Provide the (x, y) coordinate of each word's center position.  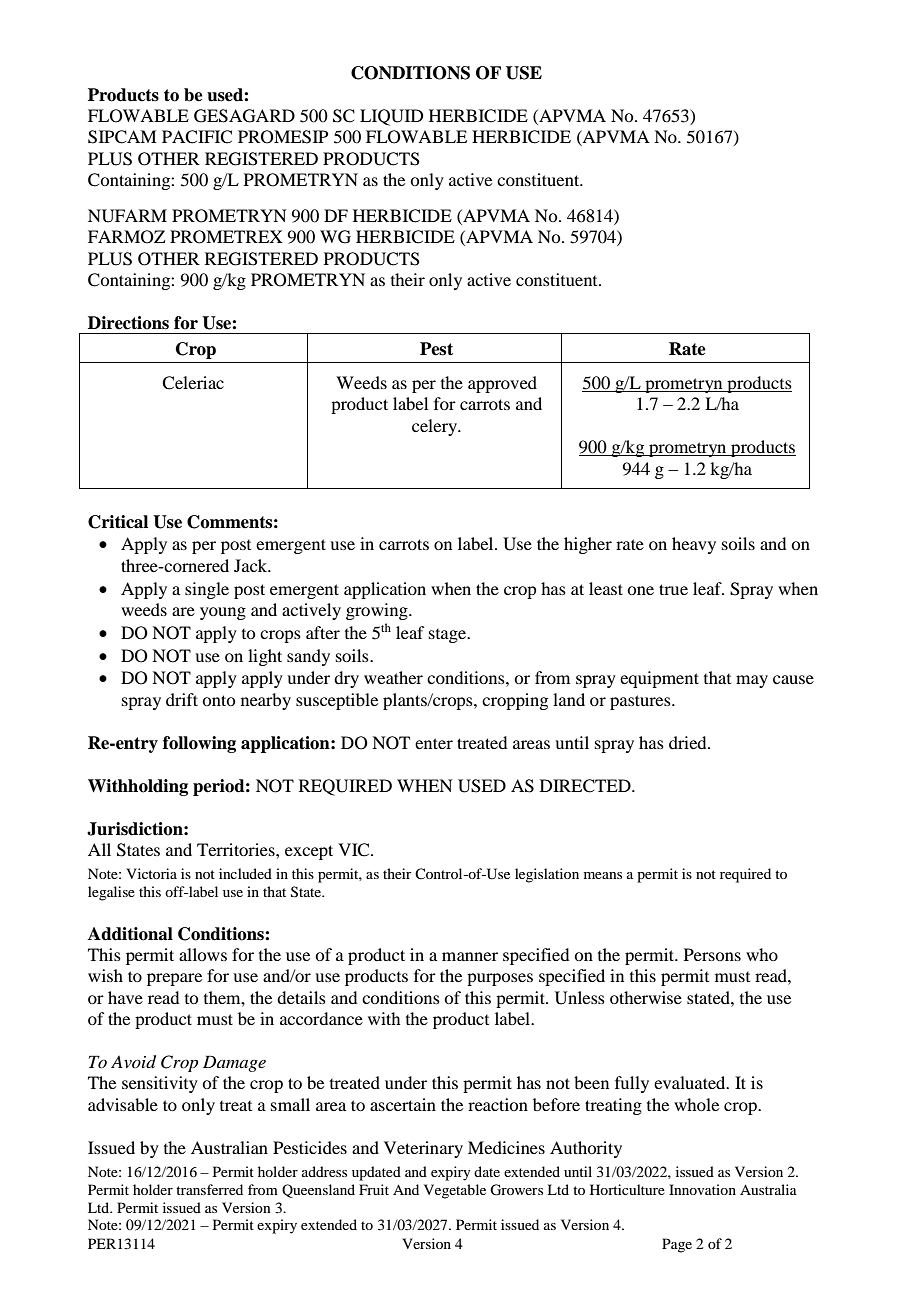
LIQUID (391, 117)
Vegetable (455, 1191)
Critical (118, 522)
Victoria (151, 873)
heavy (694, 545)
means (603, 875)
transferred (209, 1189)
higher (588, 545)
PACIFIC (197, 137)
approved (502, 384)
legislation (547, 875)
